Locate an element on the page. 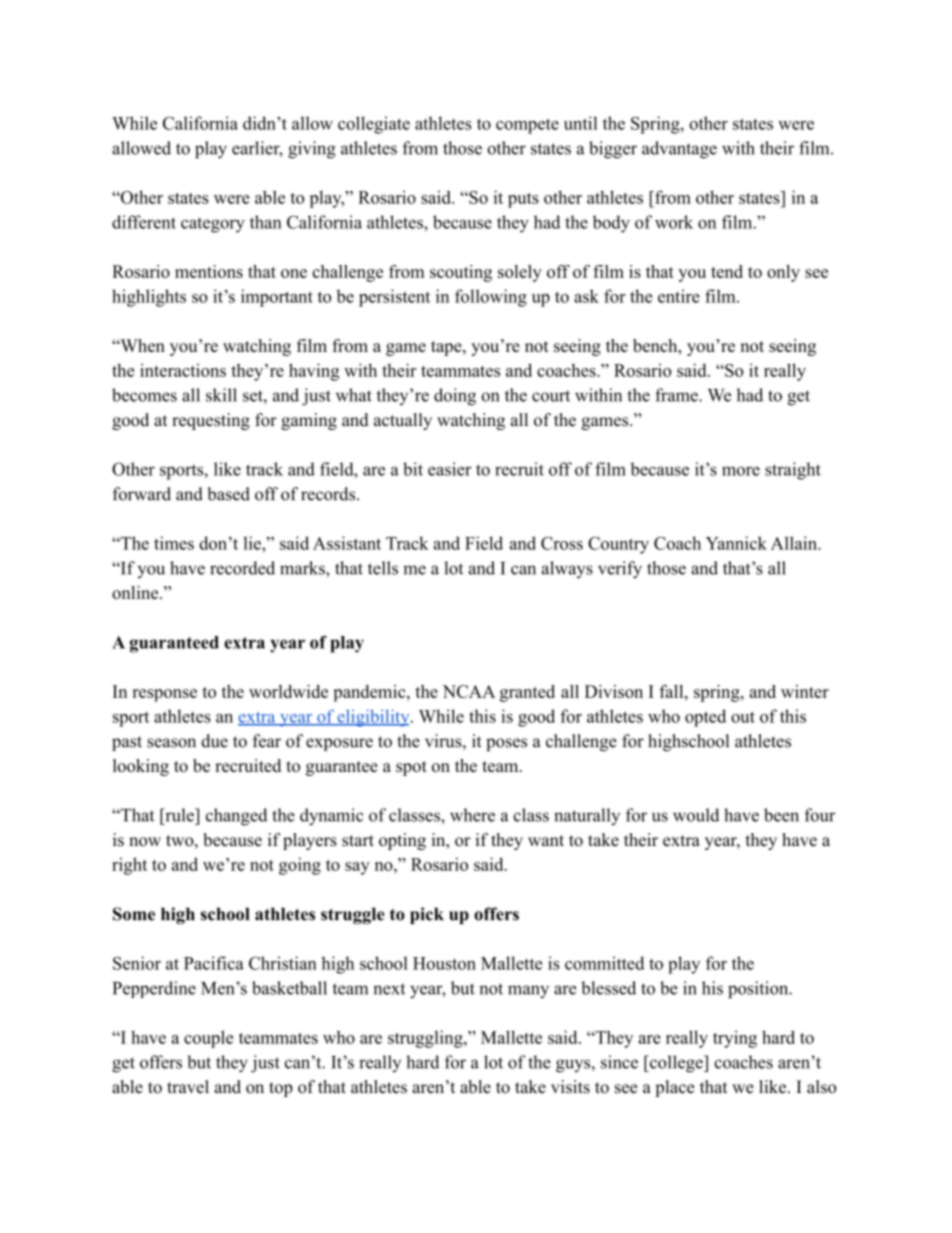  couple is located at coordinates (208, 1039).
